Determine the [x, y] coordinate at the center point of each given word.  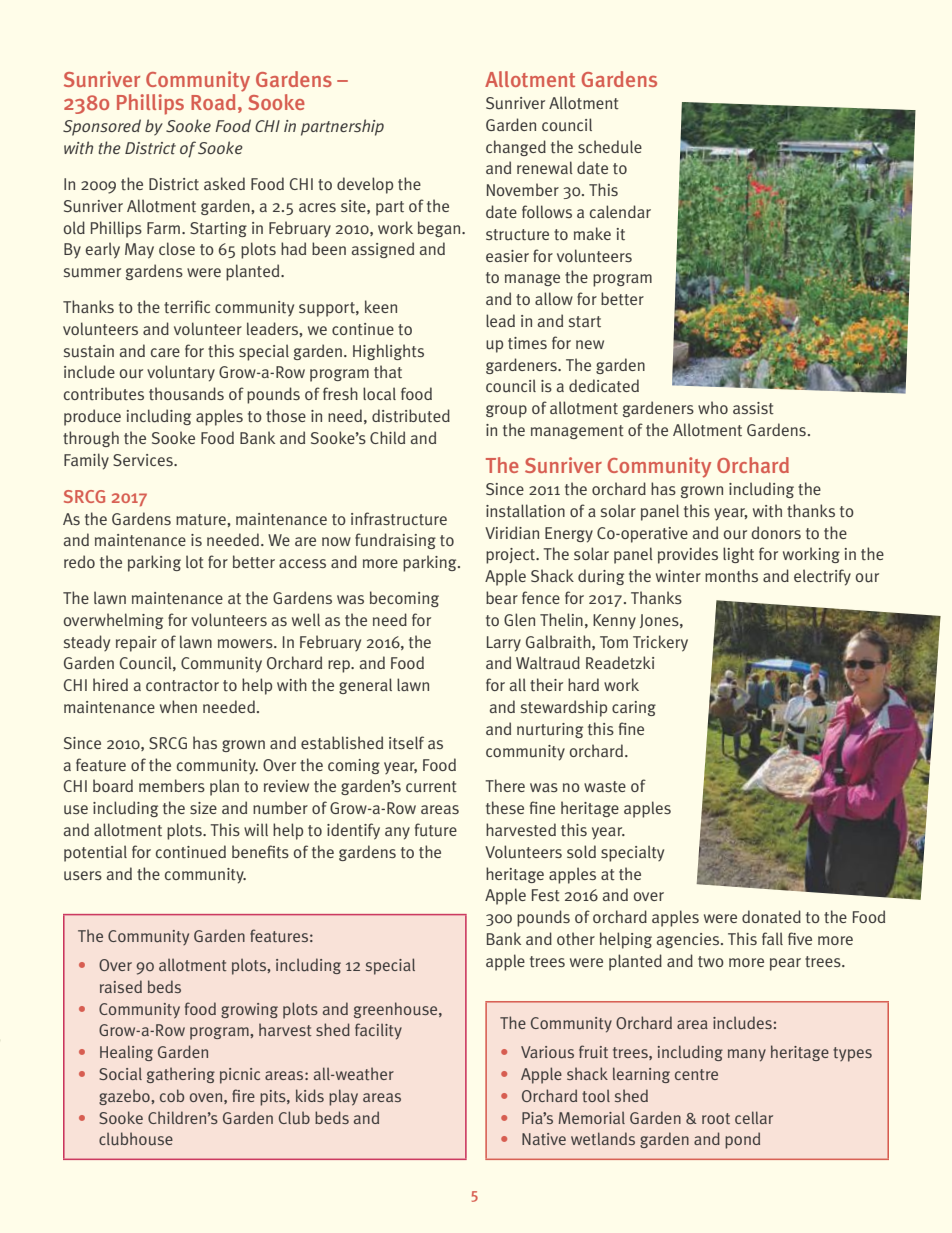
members [172, 785]
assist [753, 408]
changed [516, 148]
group [506, 411]
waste [605, 786]
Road [213, 102]
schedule [610, 147]
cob [172, 1095]
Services [144, 460]
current [431, 787]
